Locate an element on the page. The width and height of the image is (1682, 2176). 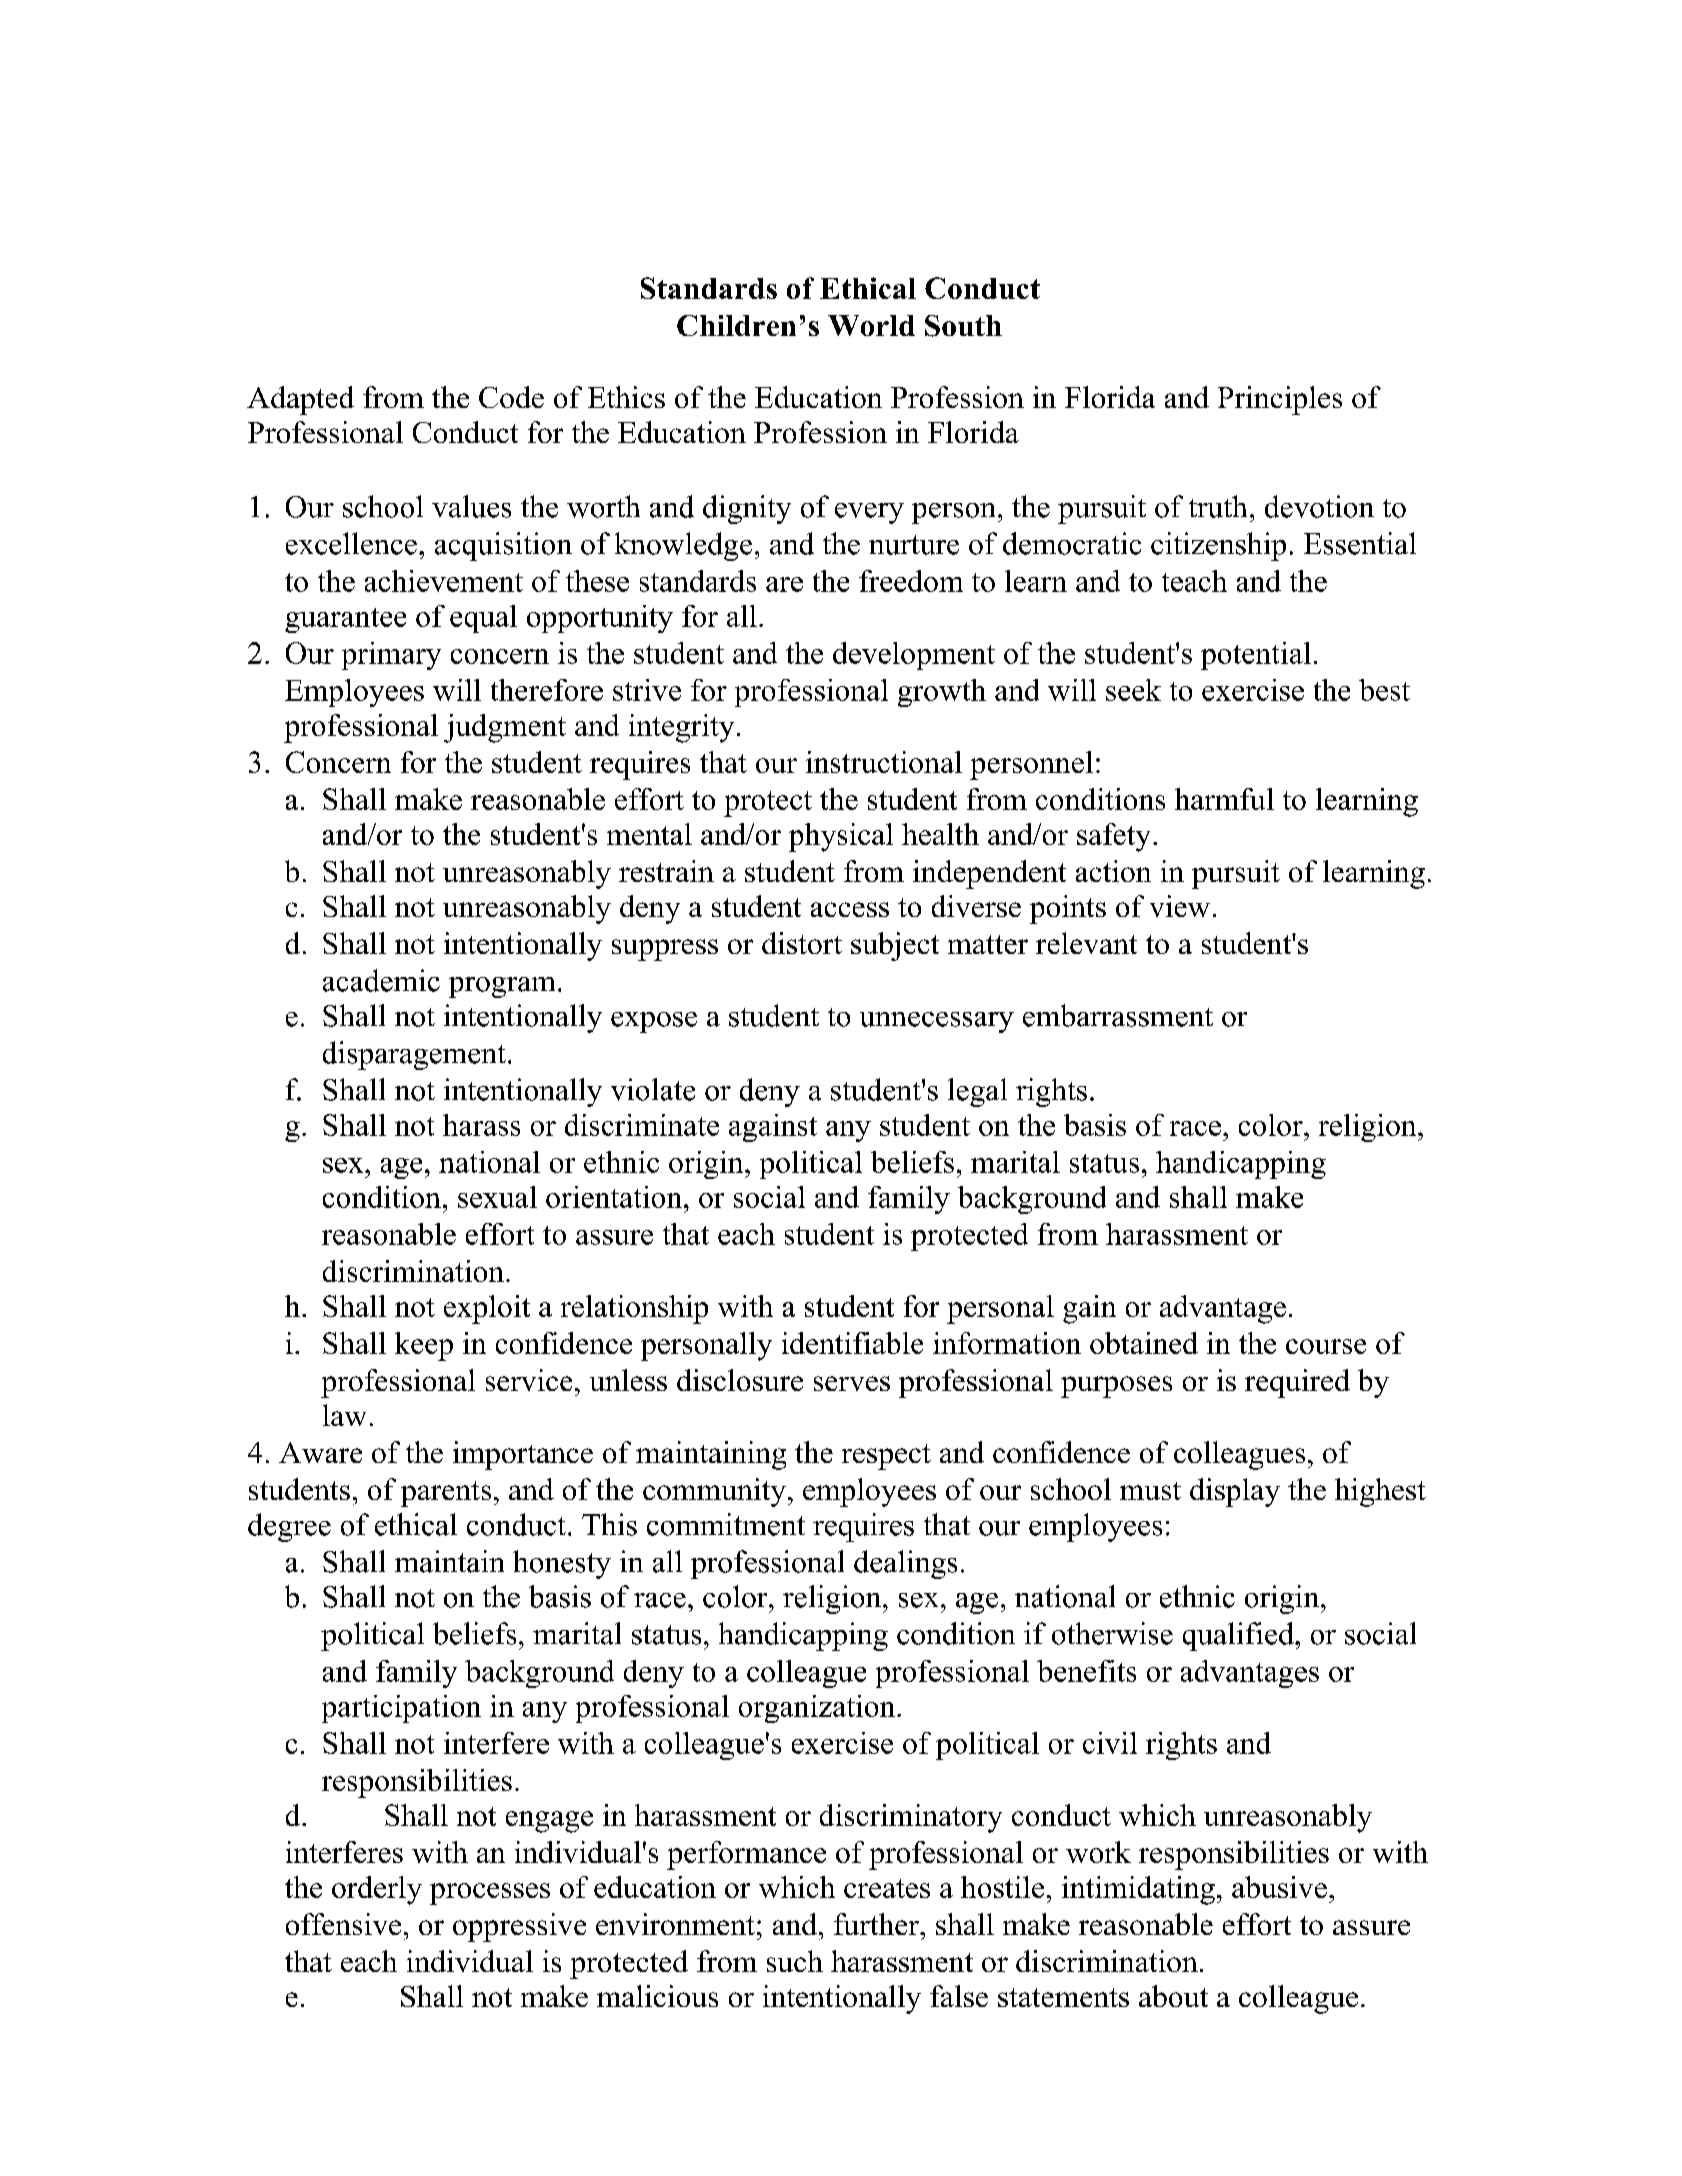
Code is located at coordinates (511, 397).
